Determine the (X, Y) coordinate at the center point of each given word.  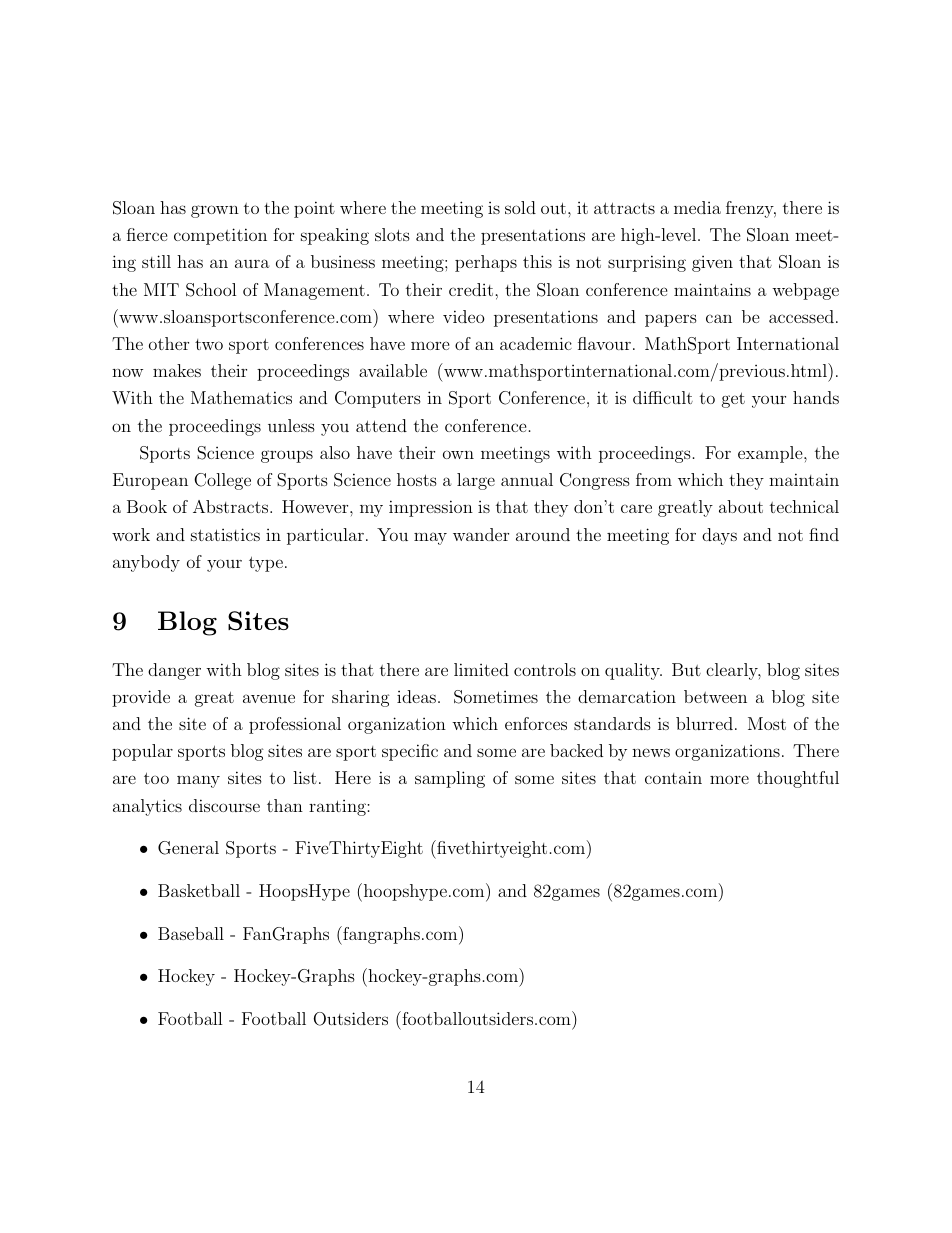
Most (767, 723)
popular (142, 752)
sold (520, 207)
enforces (536, 723)
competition (220, 236)
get (733, 400)
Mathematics (241, 397)
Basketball (199, 890)
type (266, 564)
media (697, 207)
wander (481, 534)
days (719, 536)
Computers (378, 399)
